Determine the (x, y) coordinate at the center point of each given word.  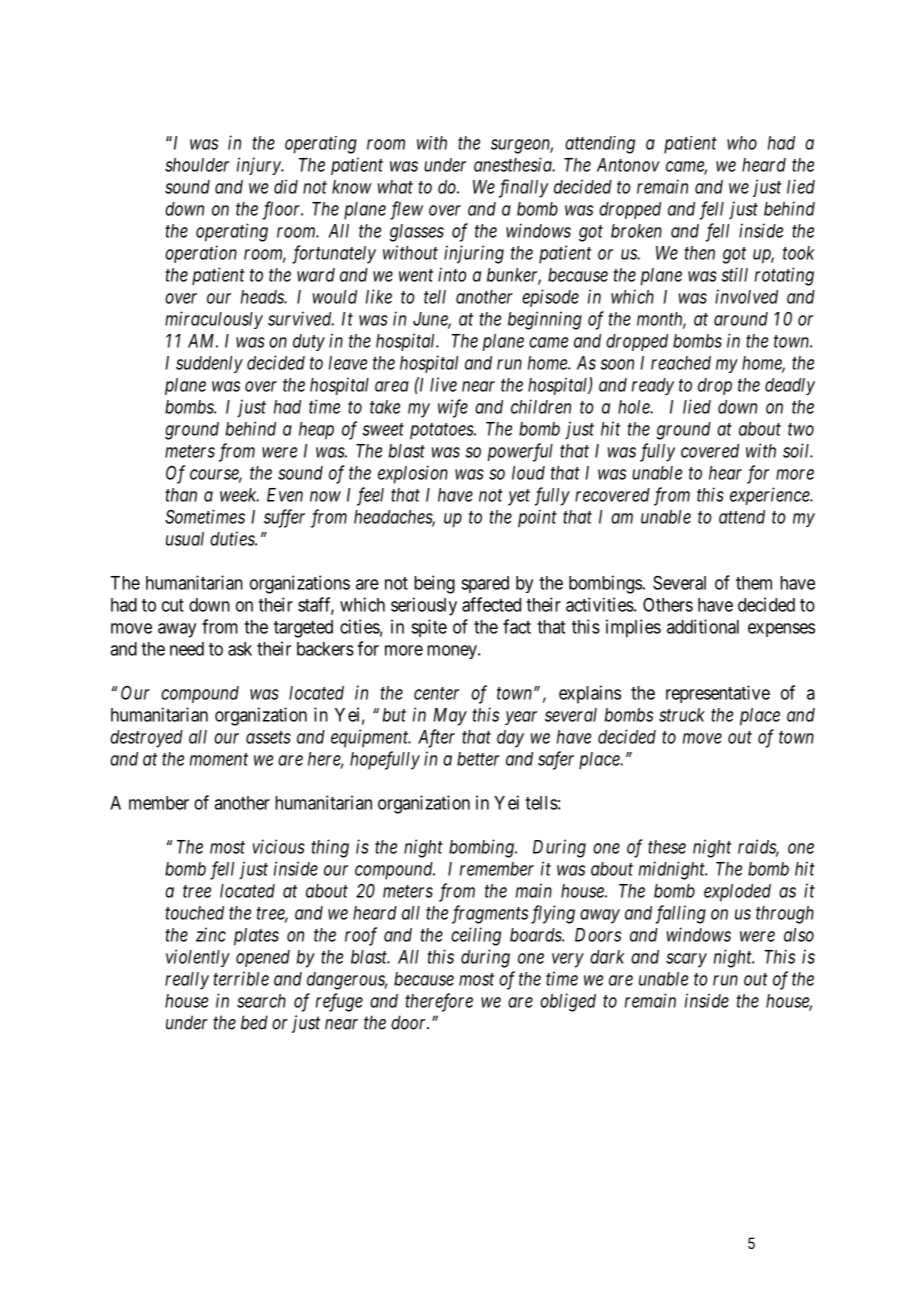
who (742, 143)
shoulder (197, 165)
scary (686, 960)
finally (523, 188)
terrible (241, 978)
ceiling (476, 936)
